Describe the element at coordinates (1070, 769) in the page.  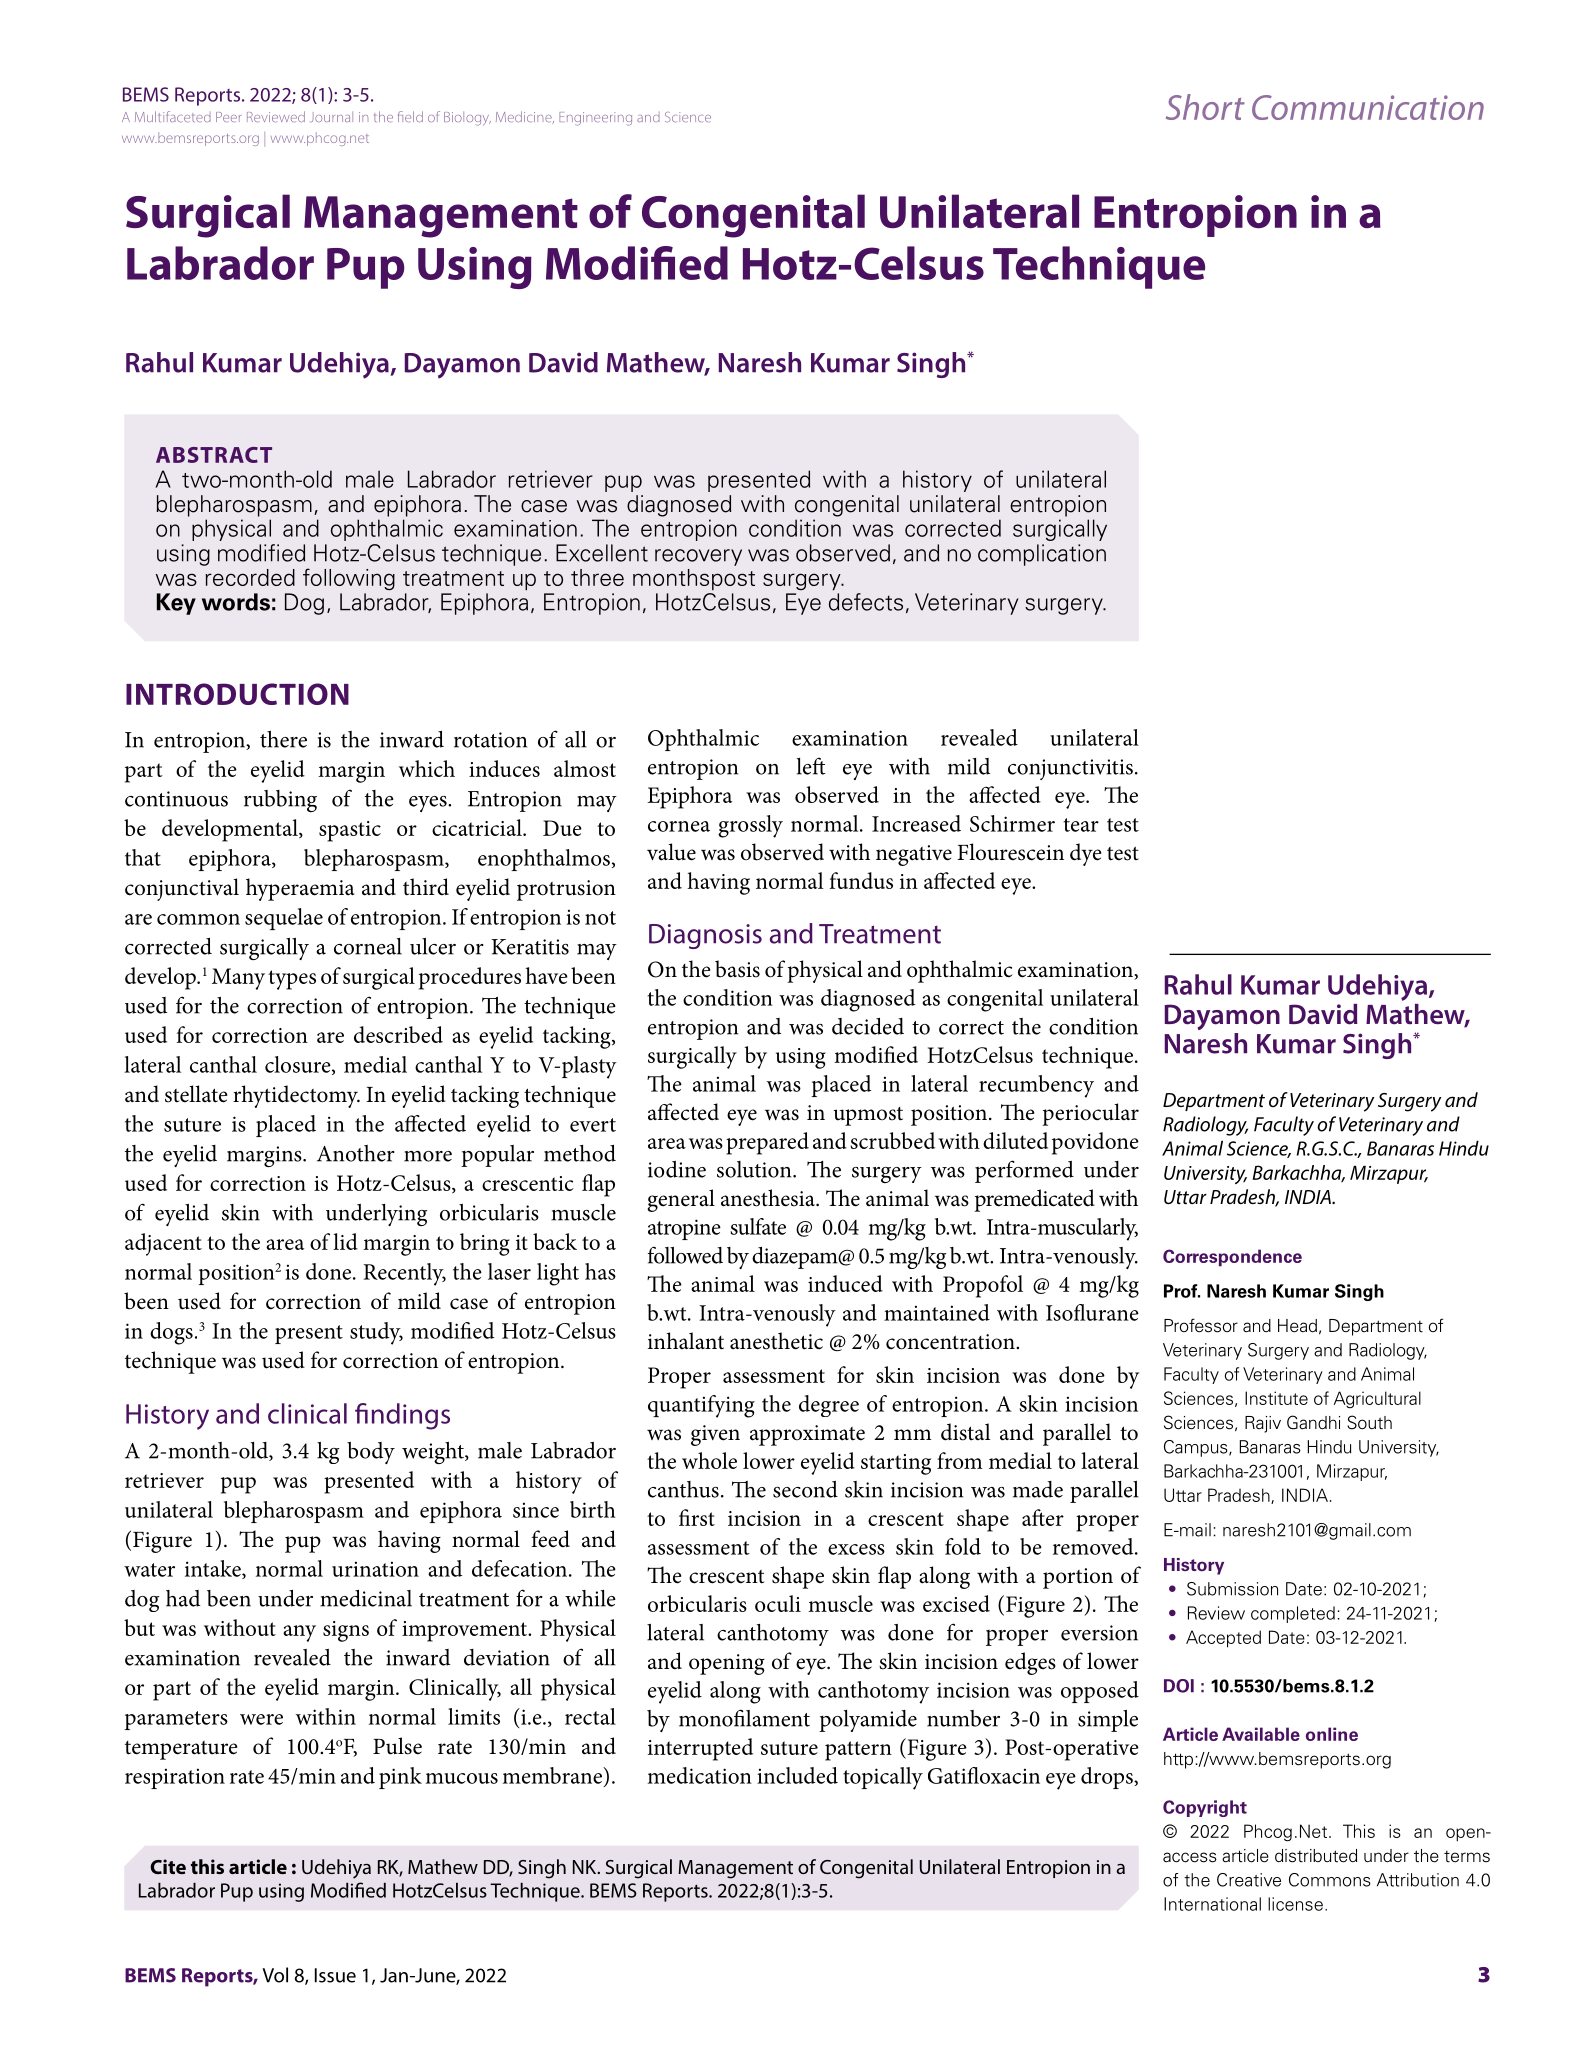
I see `conjunctivitis` at that location.
